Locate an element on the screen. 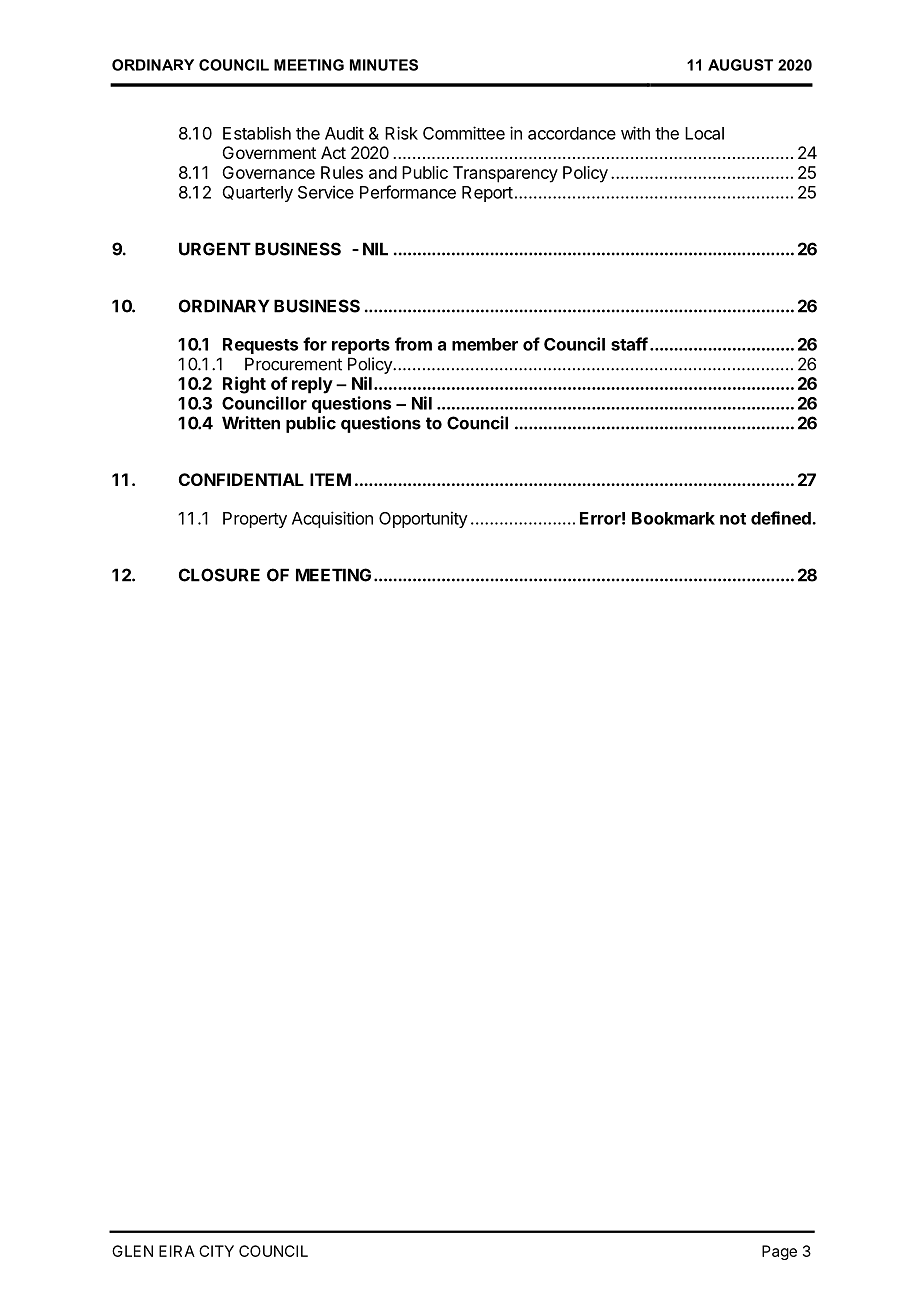  Local is located at coordinates (704, 133).
